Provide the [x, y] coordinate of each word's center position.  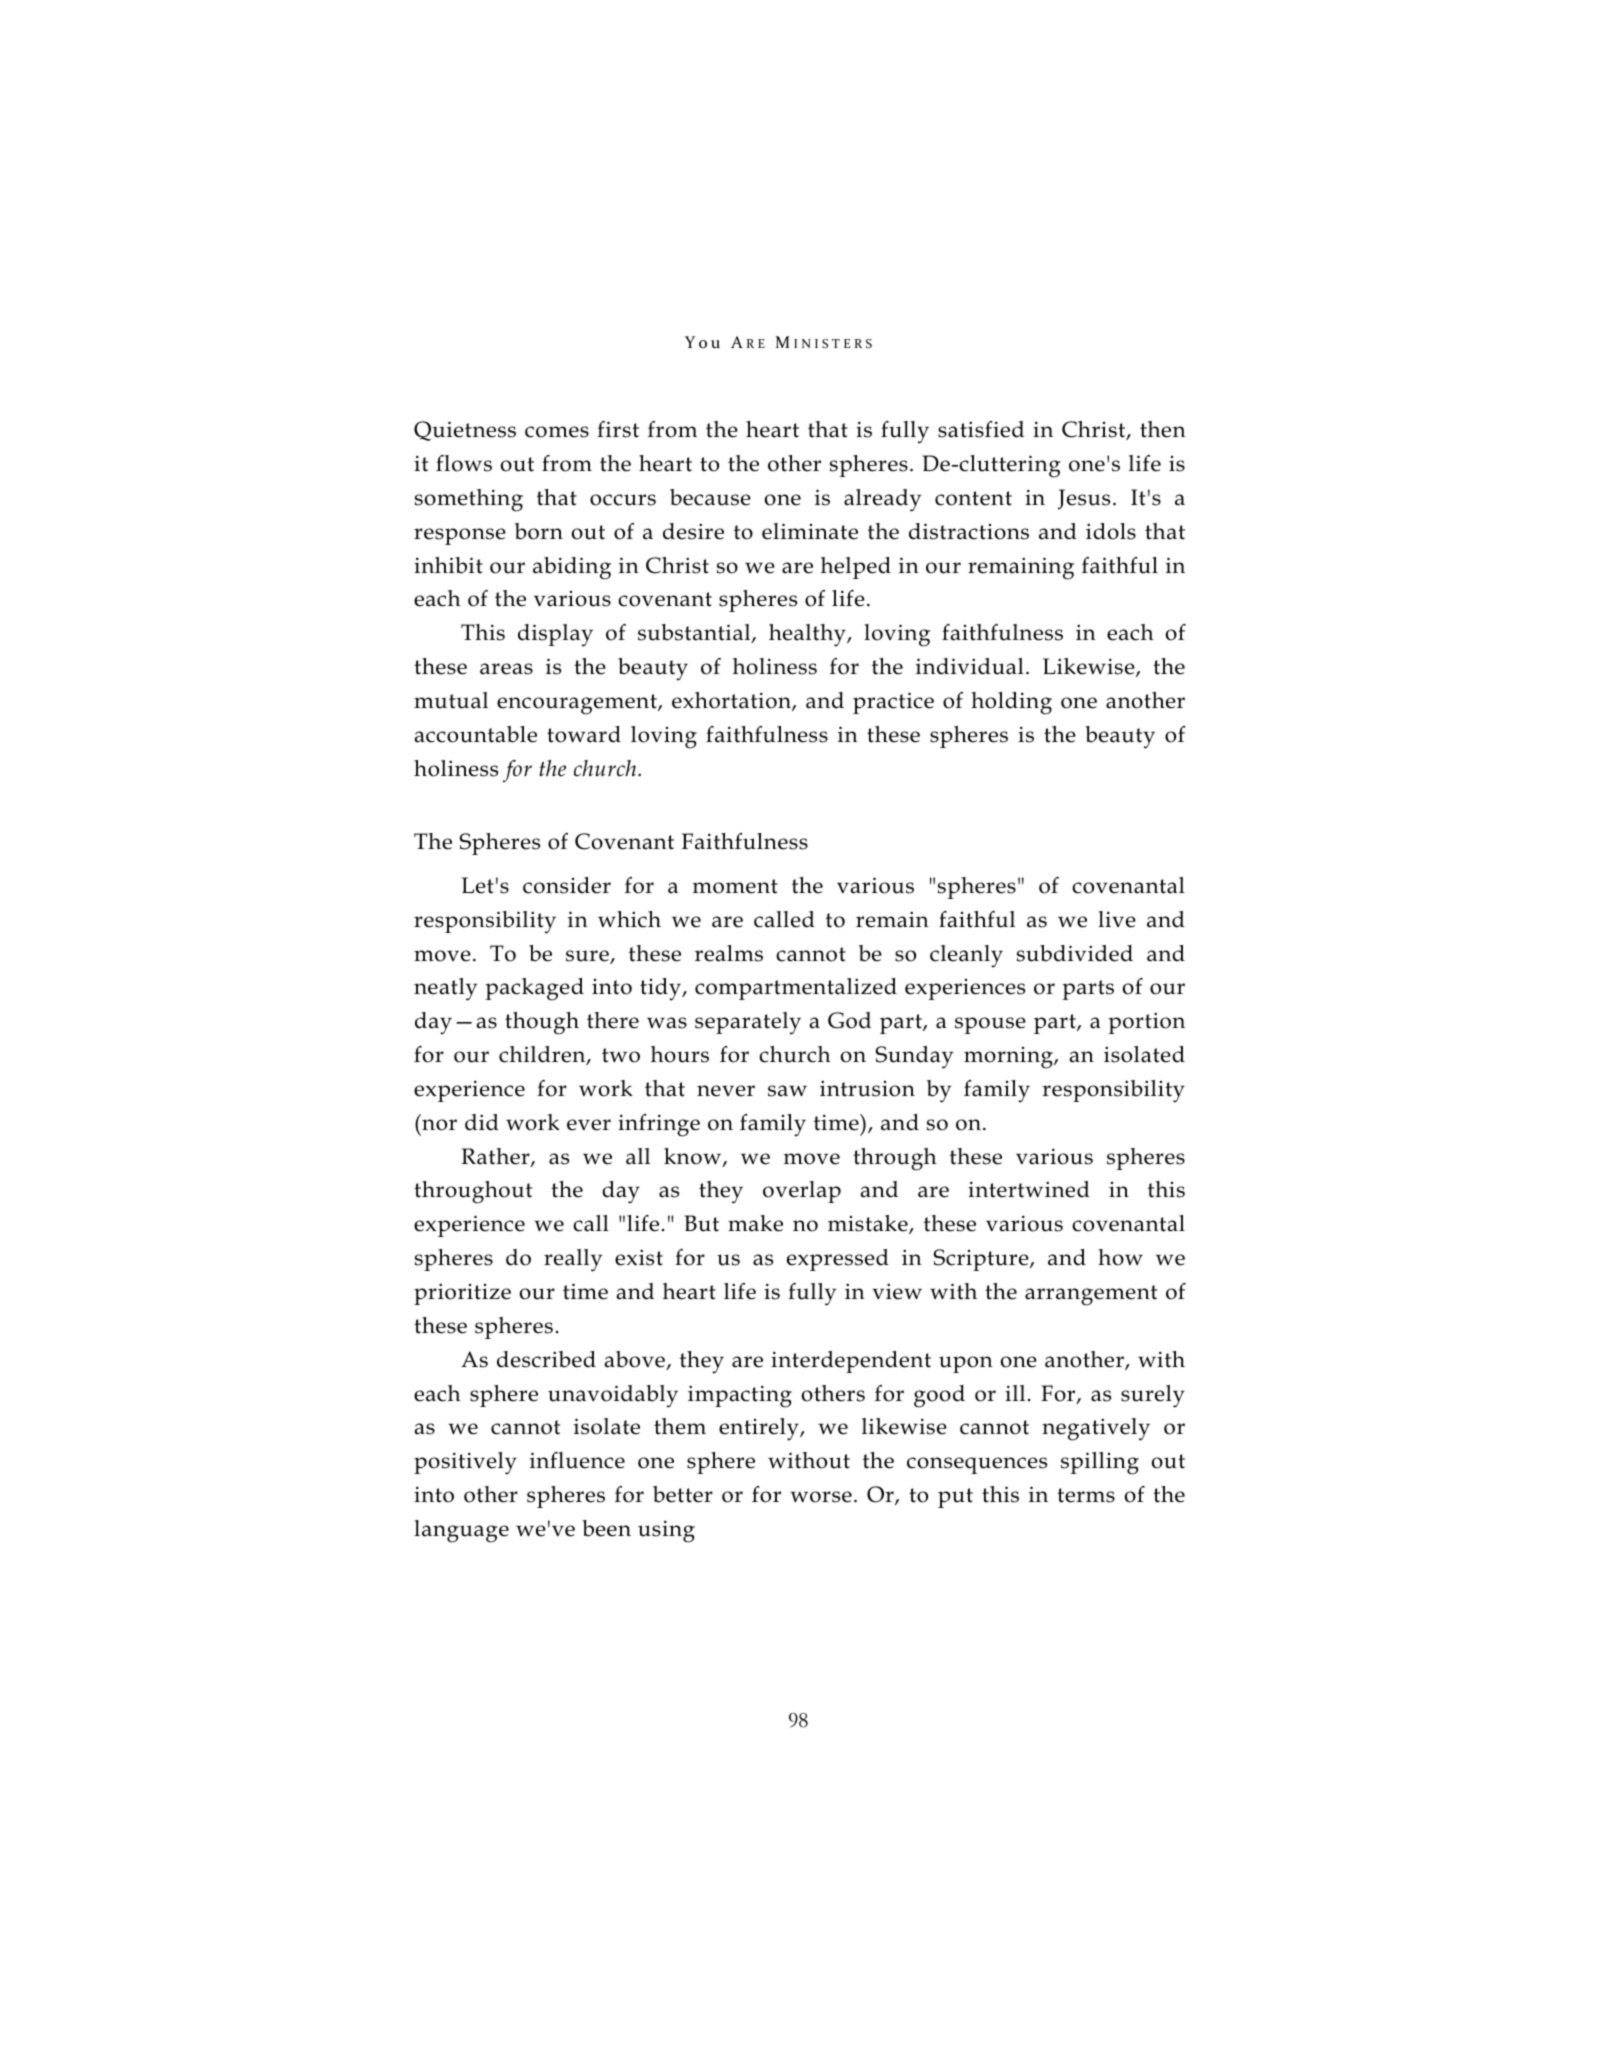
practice [893, 703]
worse [821, 1497]
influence [577, 1460]
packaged [534, 989]
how [1120, 1257]
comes [557, 432]
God [849, 1020]
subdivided [1075, 953]
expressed [838, 1260]
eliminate [810, 531]
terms [1086, 1495]
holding [1011, 703]
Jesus [1084, 499]
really [573, 1260]
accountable [475, 734]
